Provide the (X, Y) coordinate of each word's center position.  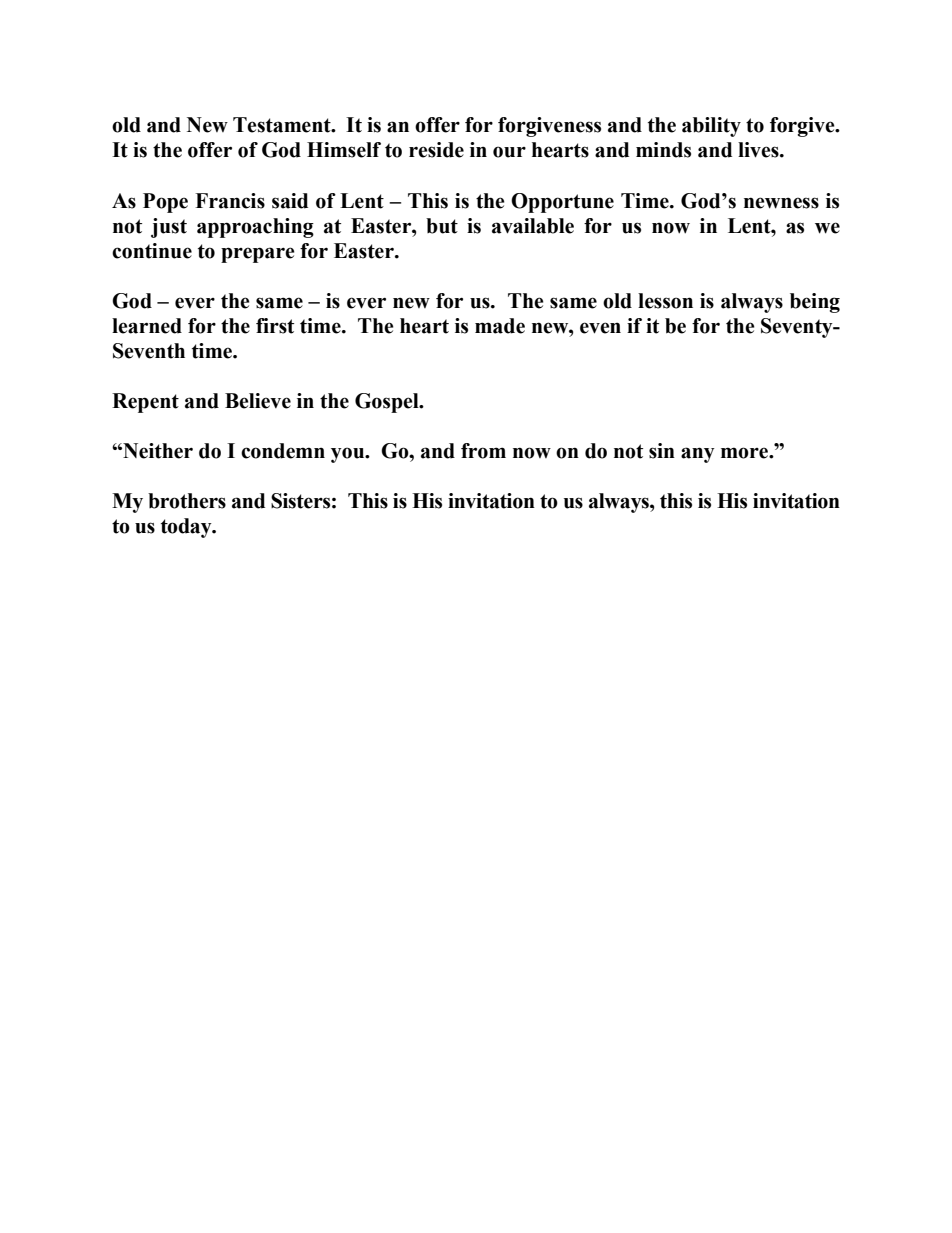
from (483, 451)
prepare (258, 255)
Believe (258, 401)
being (815, 303)
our (509, 152)
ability (711, 127)
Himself (344, 150)
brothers (187, 501)
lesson (665, 301)
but (442, 226)
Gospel (388, 403)
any (698, 455)
